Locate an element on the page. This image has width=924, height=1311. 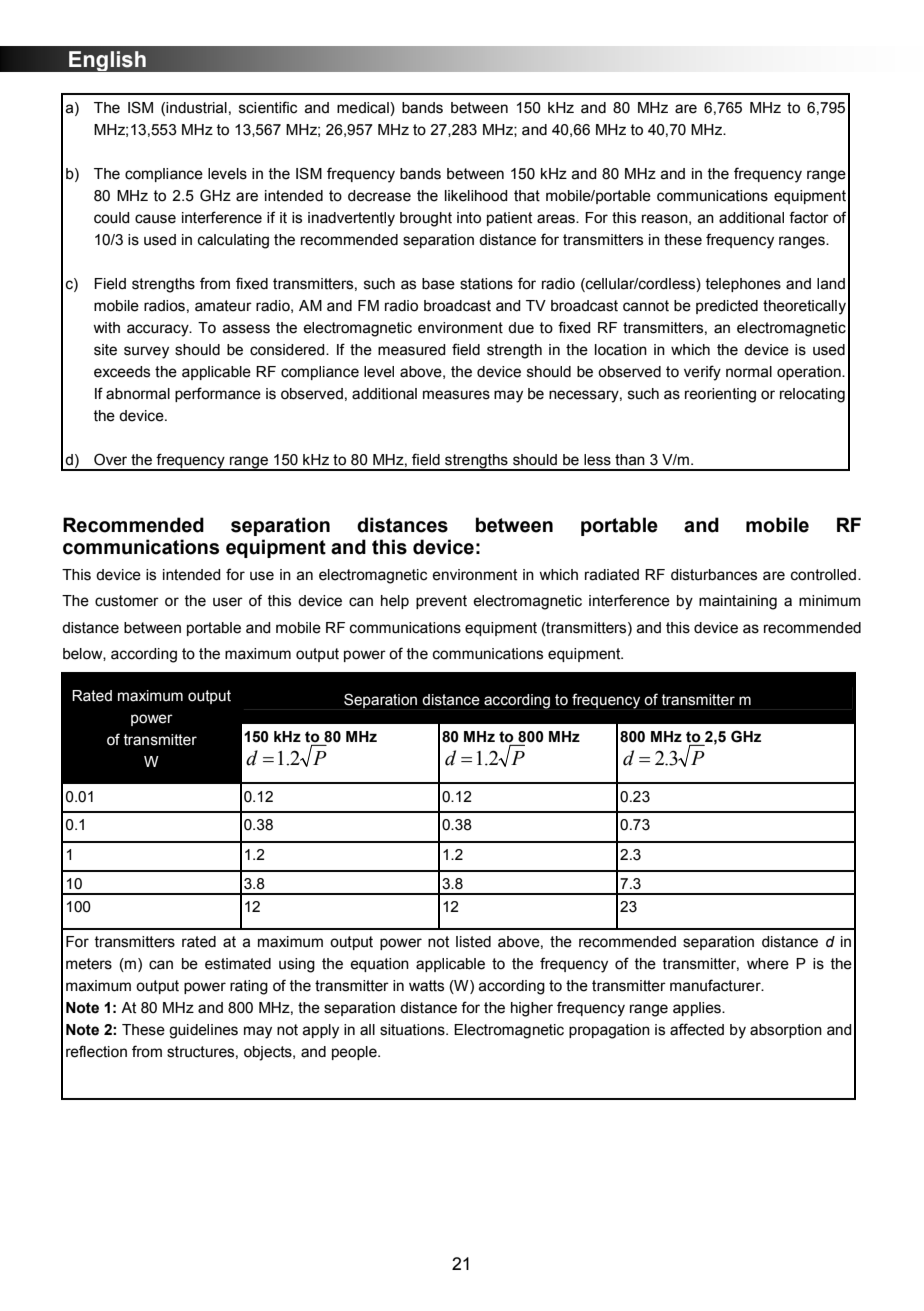
measures is located at coordinates (456, 395).
